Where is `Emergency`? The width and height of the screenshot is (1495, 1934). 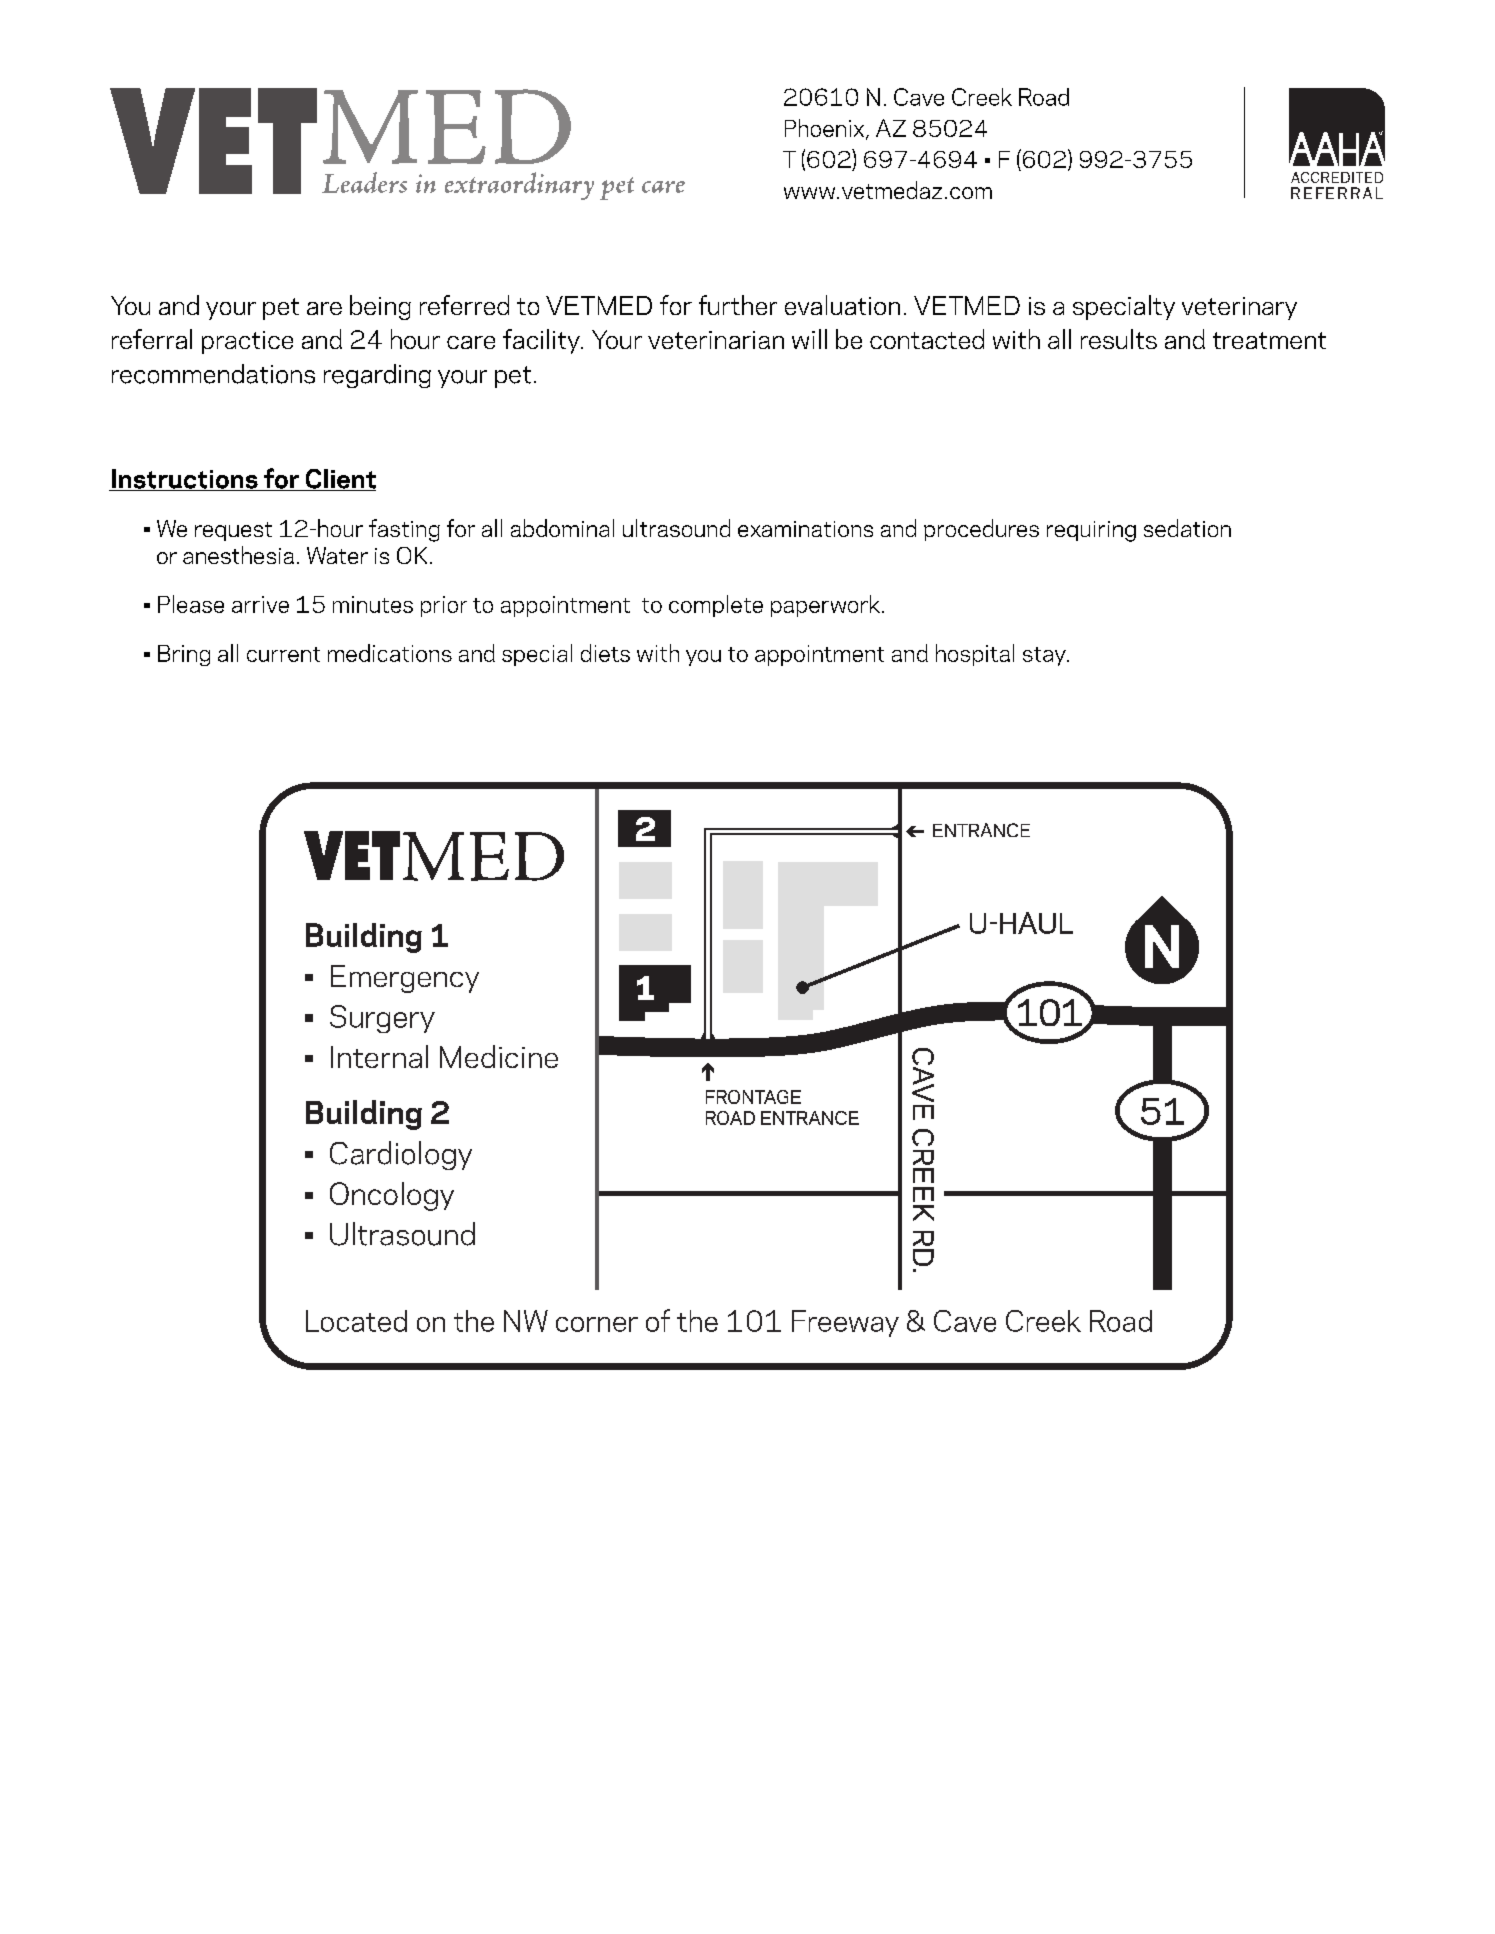 Emergency is located at coordinates (405, 979).
